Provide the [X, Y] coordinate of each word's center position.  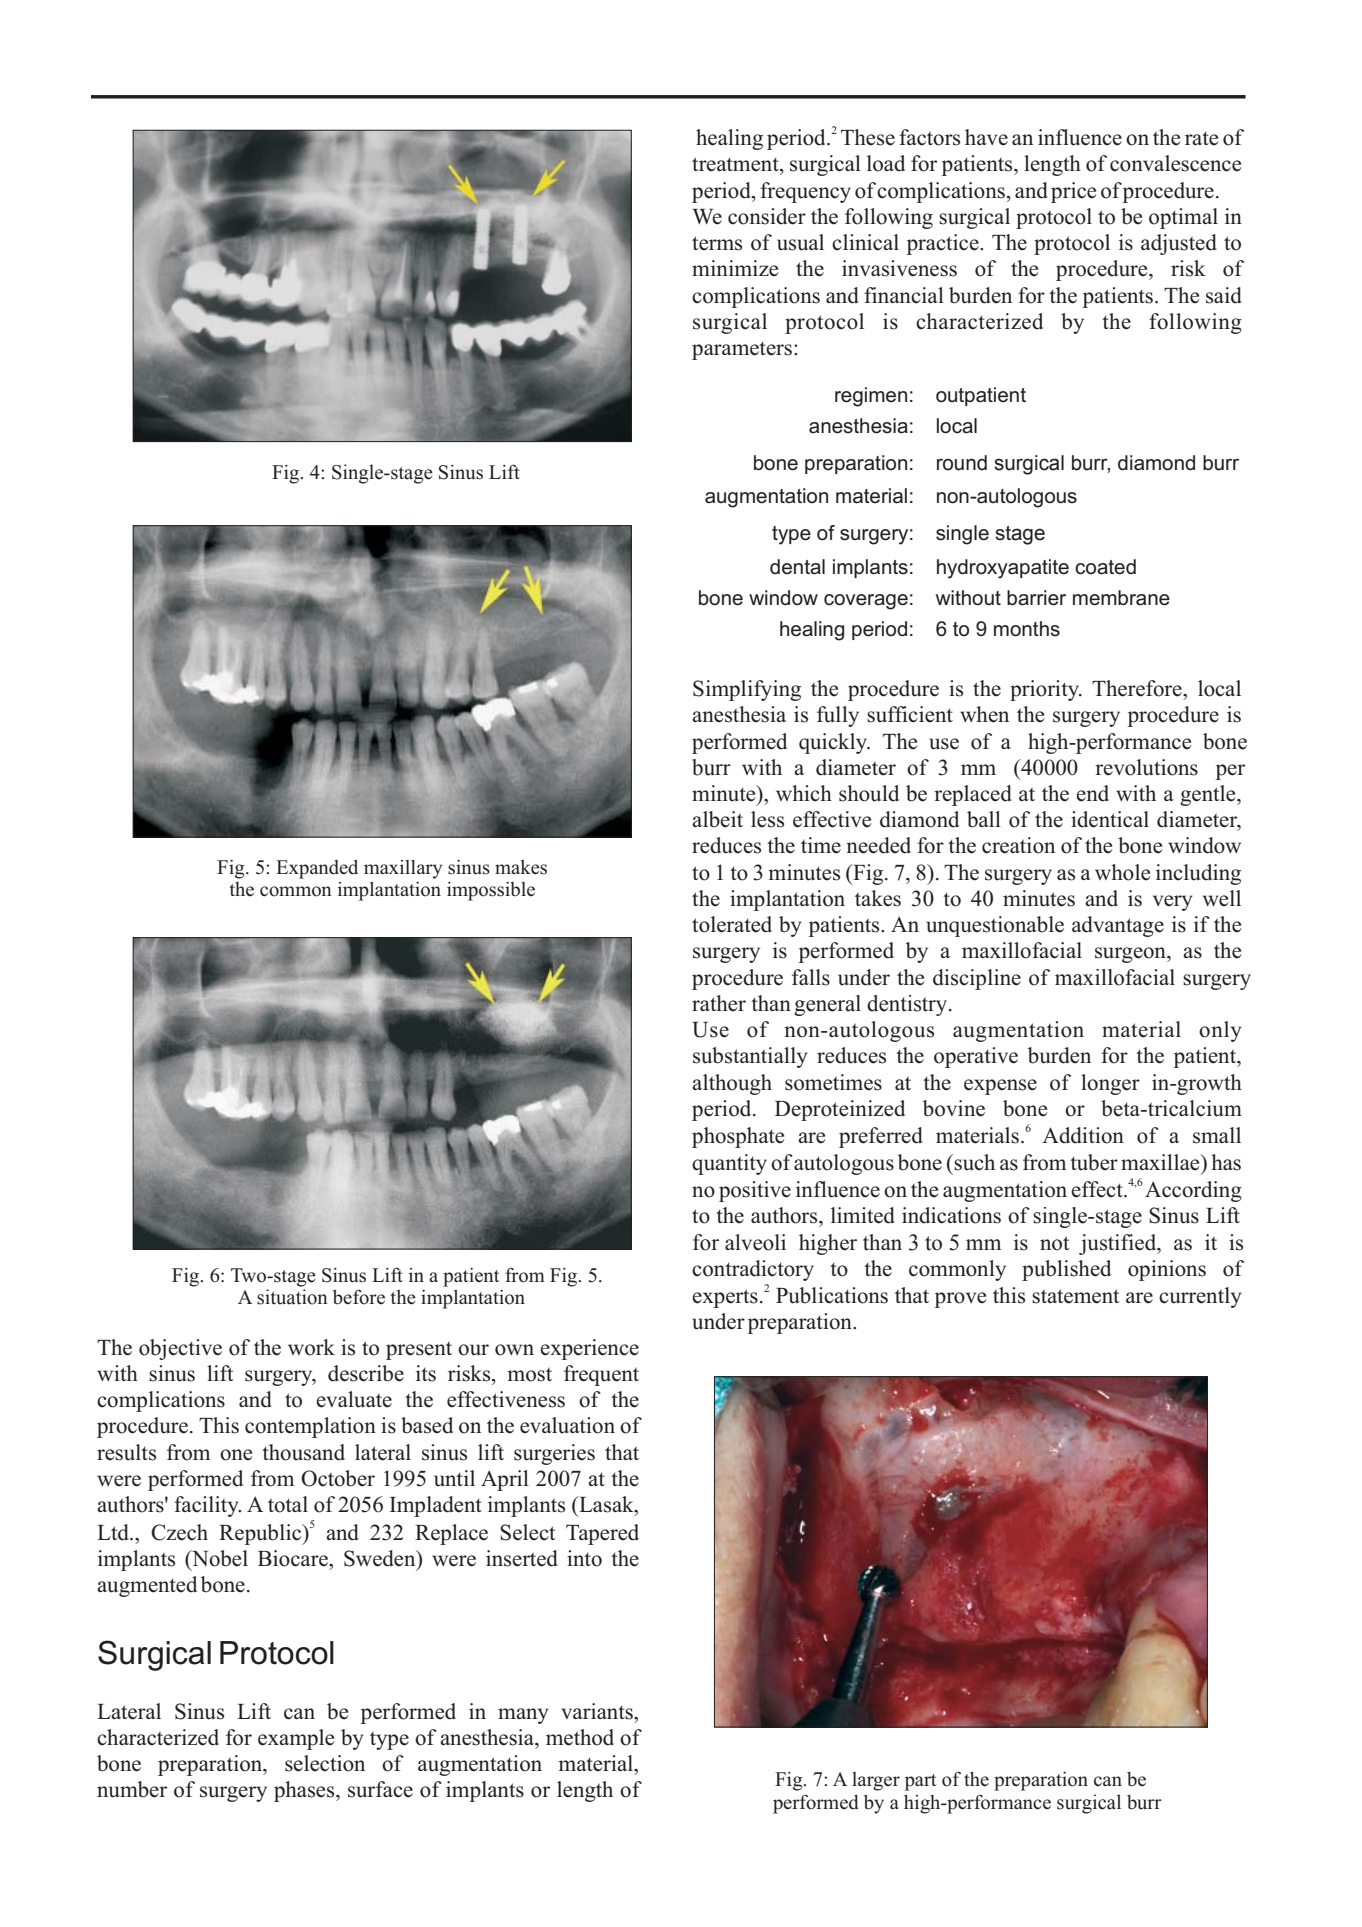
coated [1105, 567]
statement [1075, 1296]
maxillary [403, 869]
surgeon [1131, 955]
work [311, 1347]
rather [719, 1003]
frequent [601, 1375]
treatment [736, 164]
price [1073, 192]
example [296, 1739]
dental [797, 567]
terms [717, 243]
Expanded [317, 869]
